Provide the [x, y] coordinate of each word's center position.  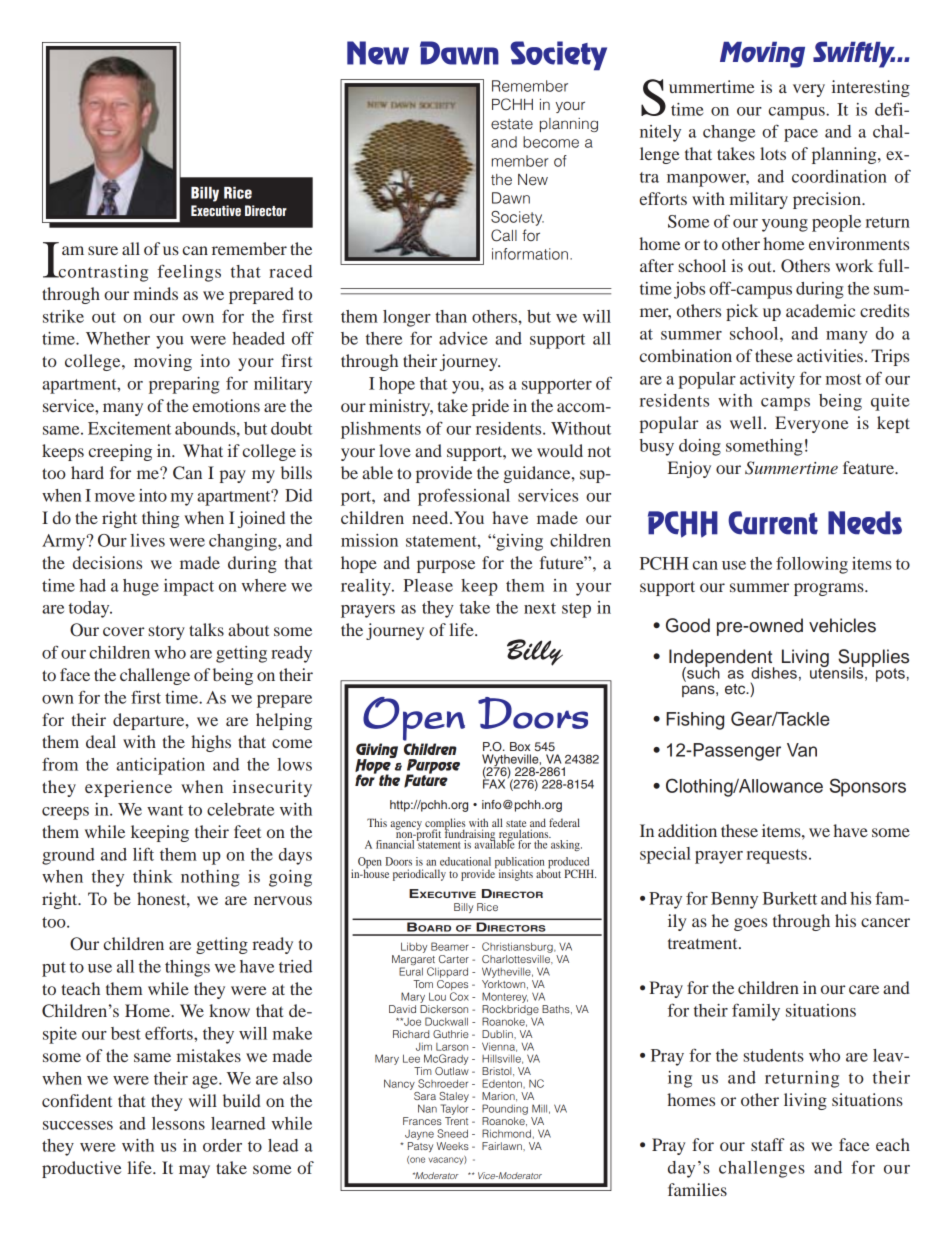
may [194, 1171]
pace [801, 135]
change [729, 133]
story [166, 632]
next [540, 608]
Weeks [452, 1146]
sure [103, 250]
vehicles [842, 625]
